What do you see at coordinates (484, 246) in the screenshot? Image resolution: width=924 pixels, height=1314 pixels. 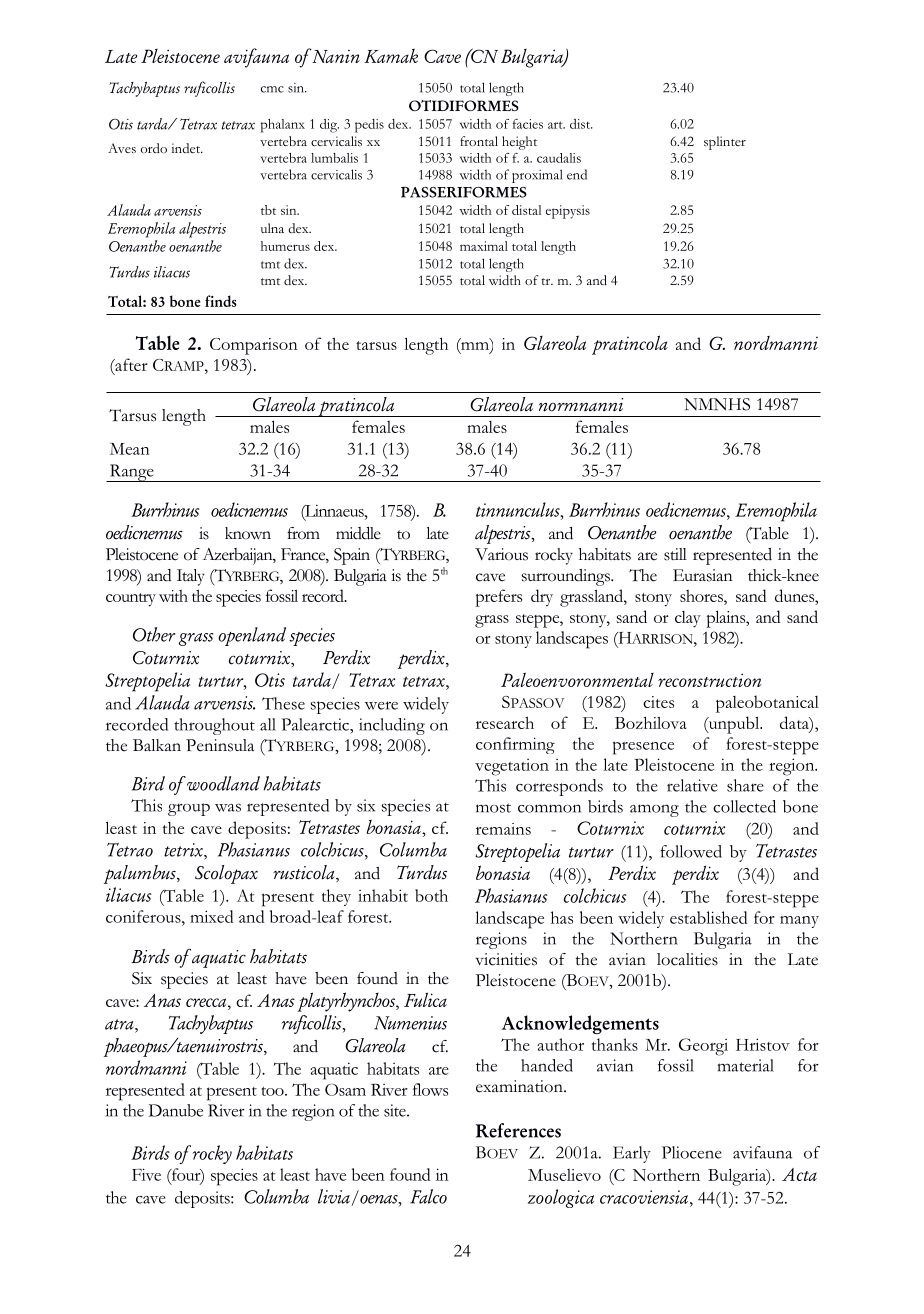 I see `maximal` at bounding box center [484, 246].
